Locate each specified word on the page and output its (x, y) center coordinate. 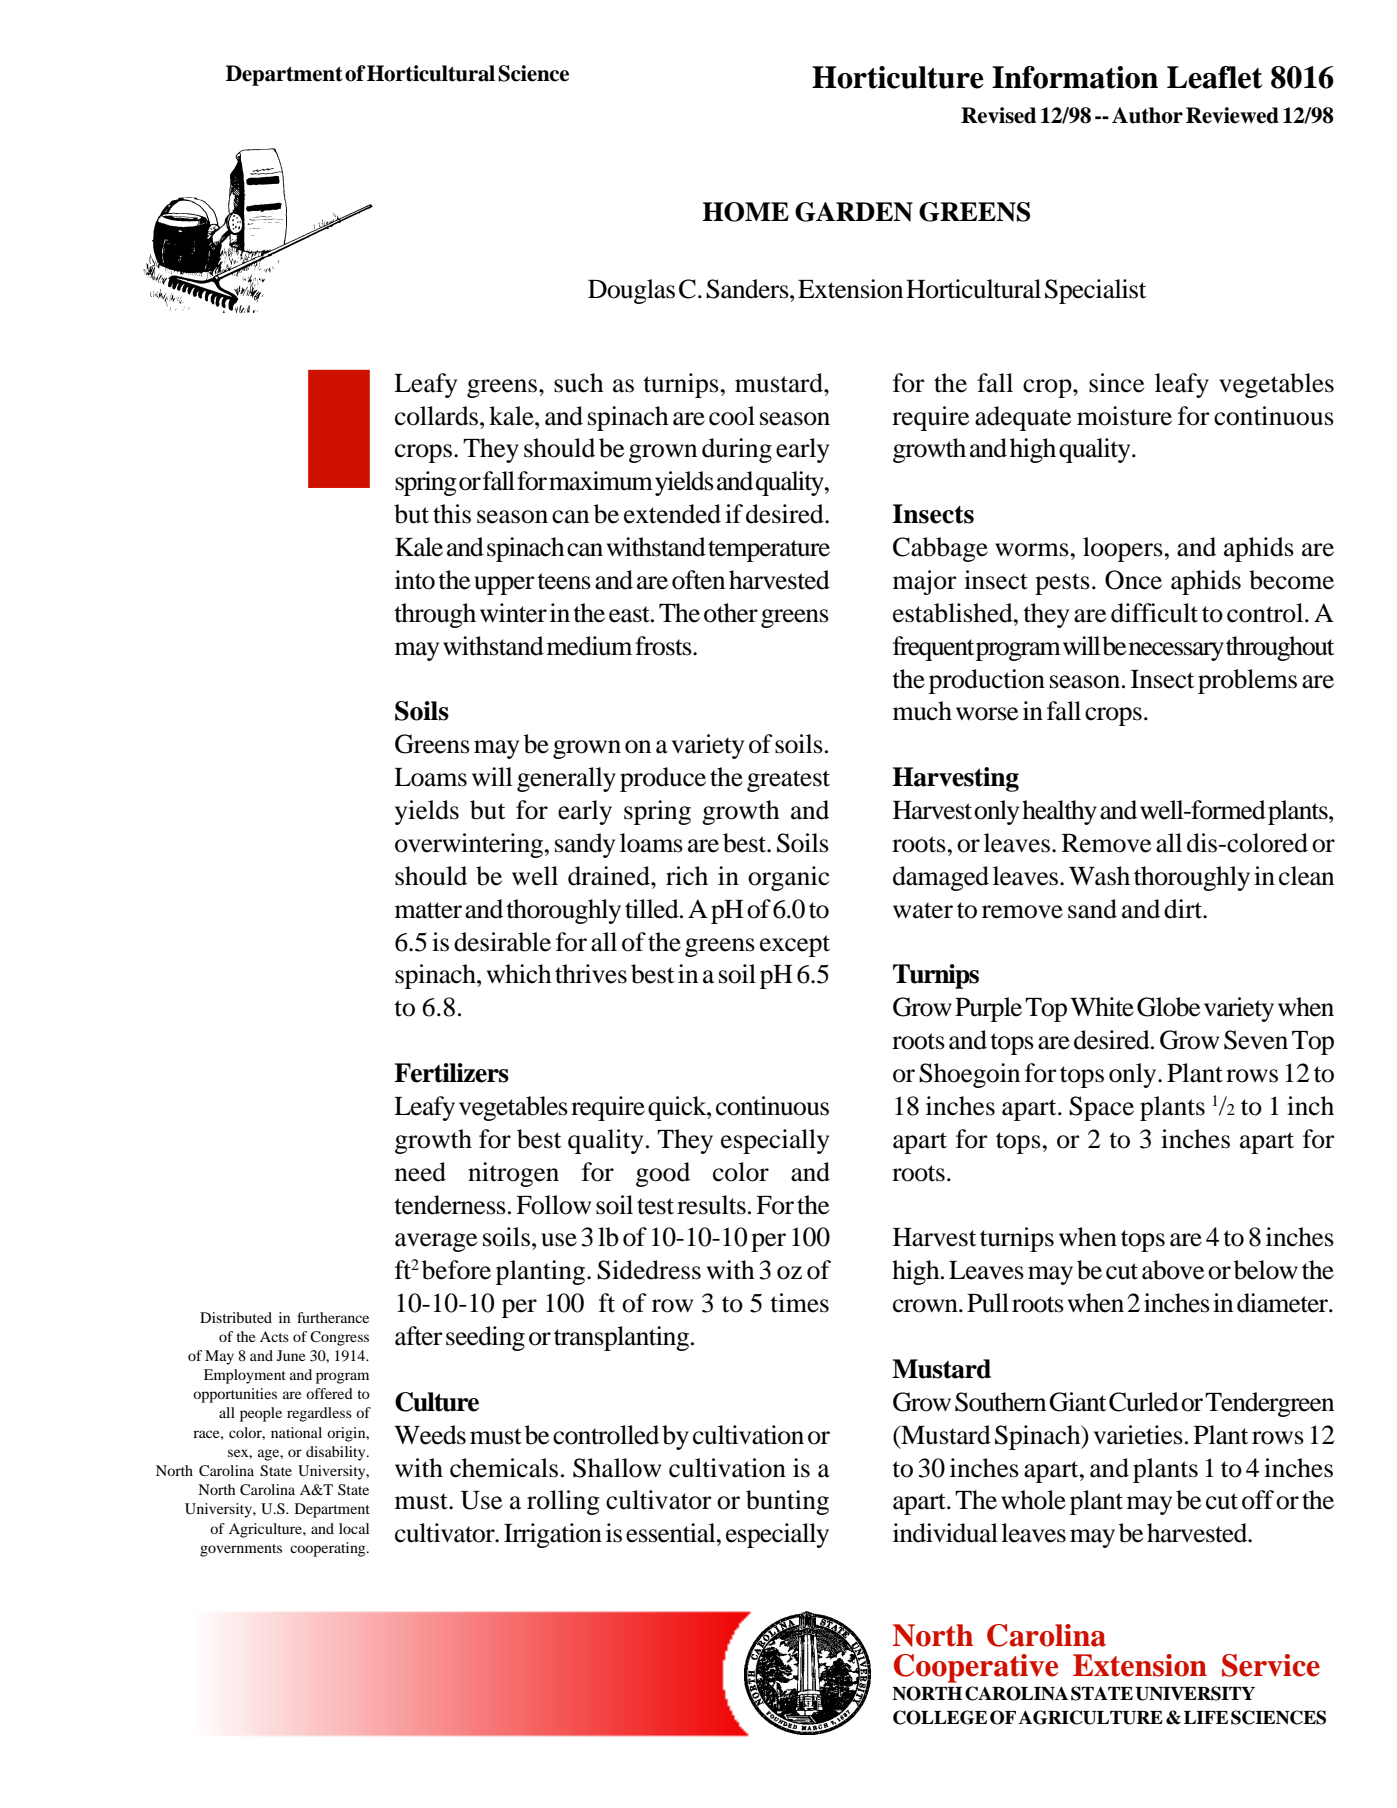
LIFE (1206, 1717)
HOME (745, 212)
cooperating (329, 1549)
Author (1147, 115)
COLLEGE (940, 1717)
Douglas (631, 291)
